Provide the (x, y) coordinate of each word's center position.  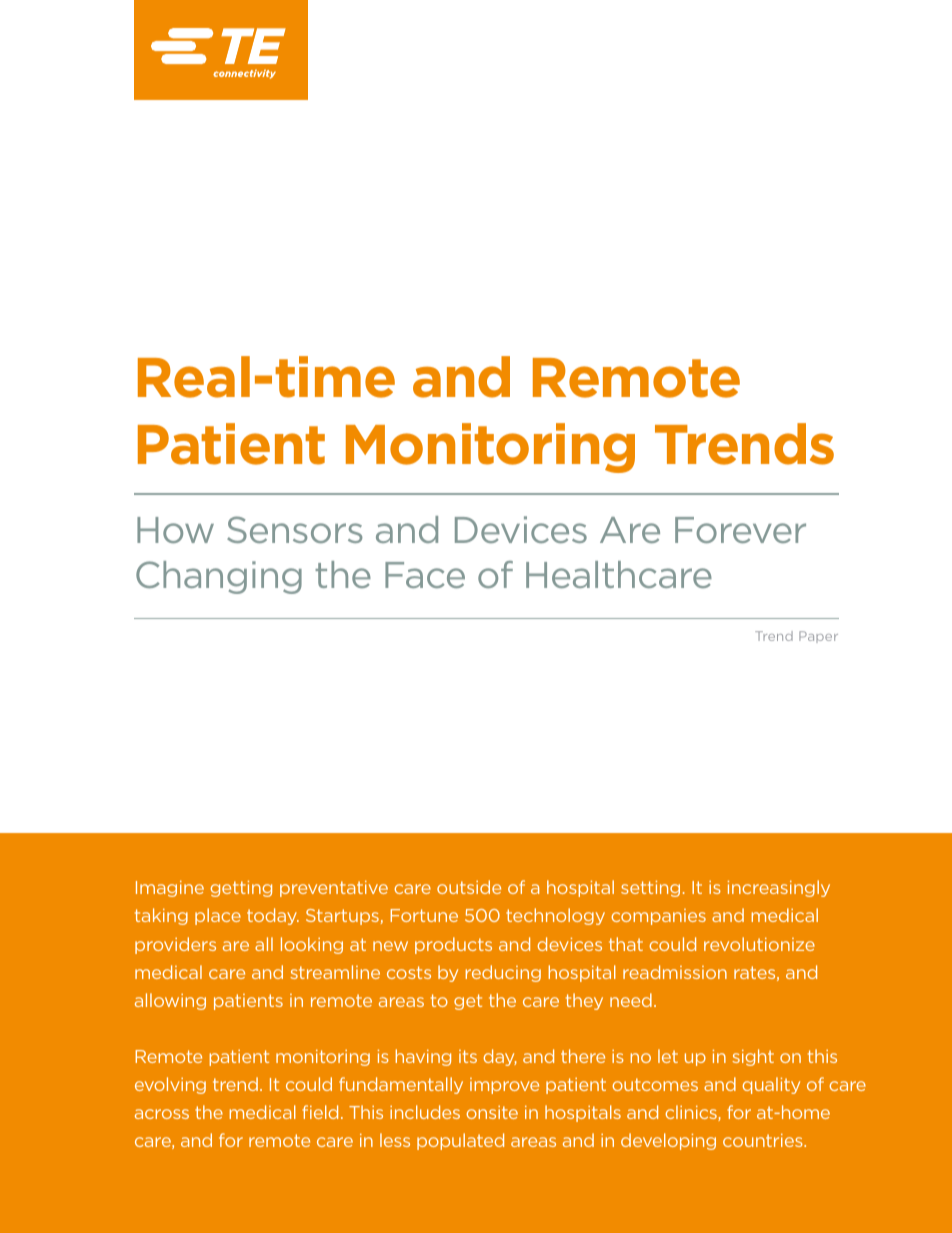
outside (469, 887)
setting (650, 889)
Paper (818, 637)
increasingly (779, 888)
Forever (740, 530)
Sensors (294, 529)
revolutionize (759, 944)
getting (241, 889)
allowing (170, 1001)
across (162, 1114)
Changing (219, 577)
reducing (503, 973)
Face (425, 575)
